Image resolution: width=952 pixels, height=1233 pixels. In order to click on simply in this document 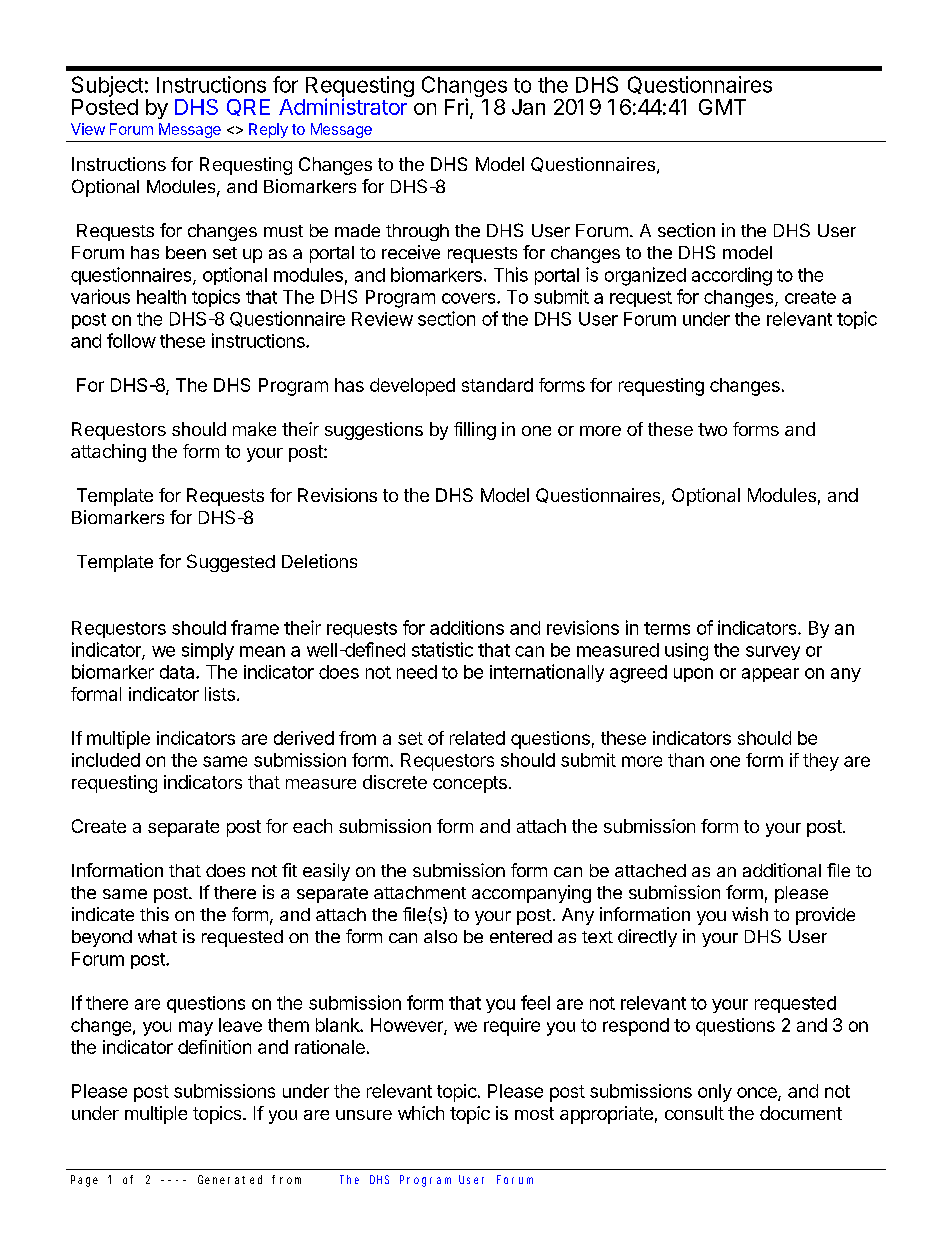, I will do `click(208, 651)`.
